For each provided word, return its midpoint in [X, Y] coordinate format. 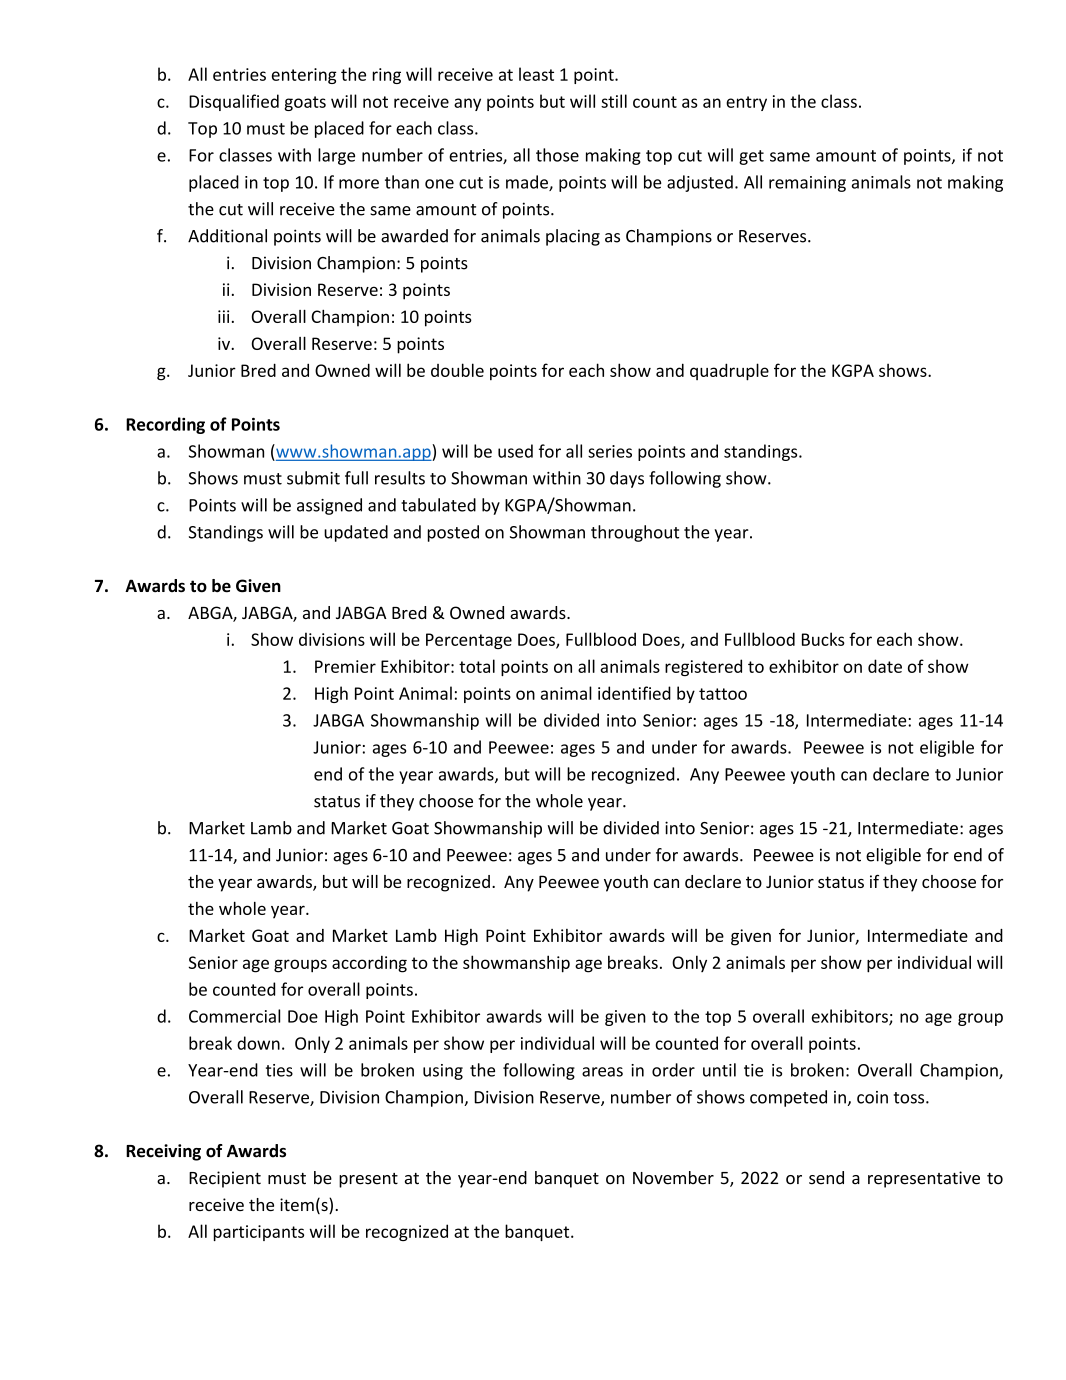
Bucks [823, 639]
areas [602, 1072]
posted [453, 533]
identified [634, 693]
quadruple [729, 372]
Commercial [234, 1016]
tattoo [723, 694]
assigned [329, 506]
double [457, 370]
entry [746, 103]
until [719, 1070]
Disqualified [234, 102]
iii [223, 316]
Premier [345, 666]
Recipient [225, 1179]
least [536, 74]
